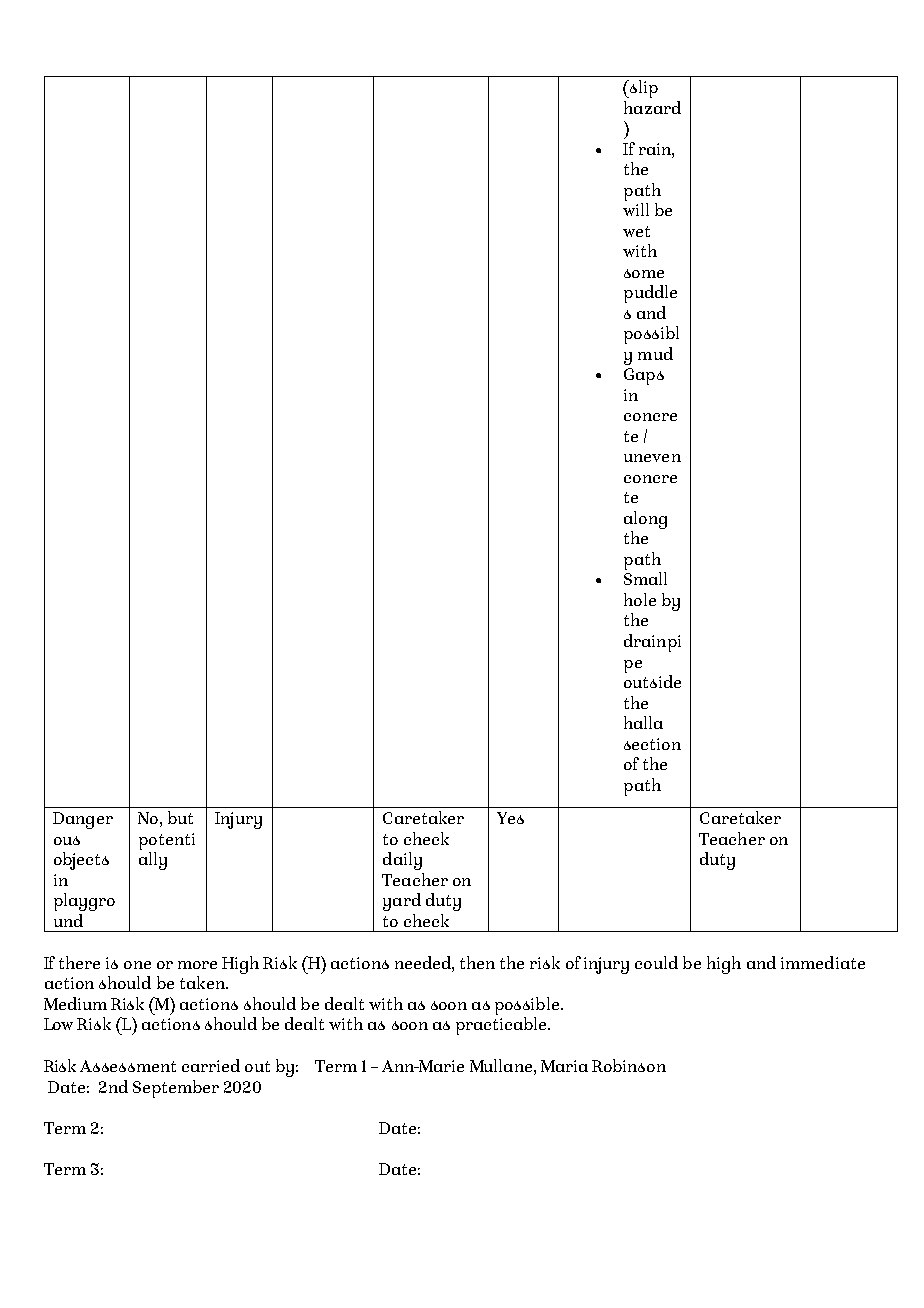 The height and width of the screenshot is (1308, 924). Describe the element at coordinates (644, 273) in the screenshot. I see `some` at that location.
